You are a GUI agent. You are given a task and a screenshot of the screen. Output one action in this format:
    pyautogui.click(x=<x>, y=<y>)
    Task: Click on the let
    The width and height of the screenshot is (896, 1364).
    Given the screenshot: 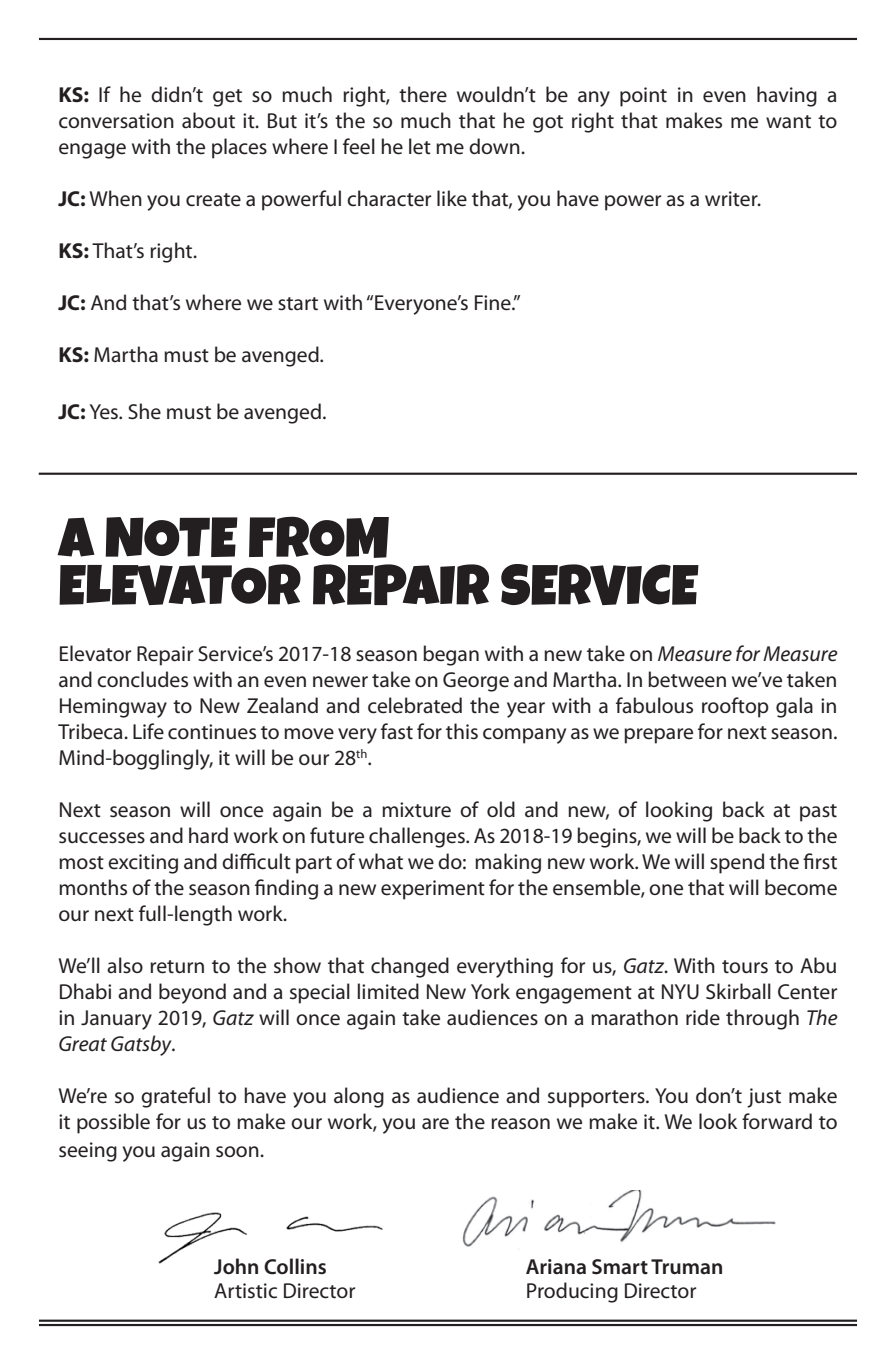 What is the action you would take?
    pyautogui.click(x=420, y=146)
